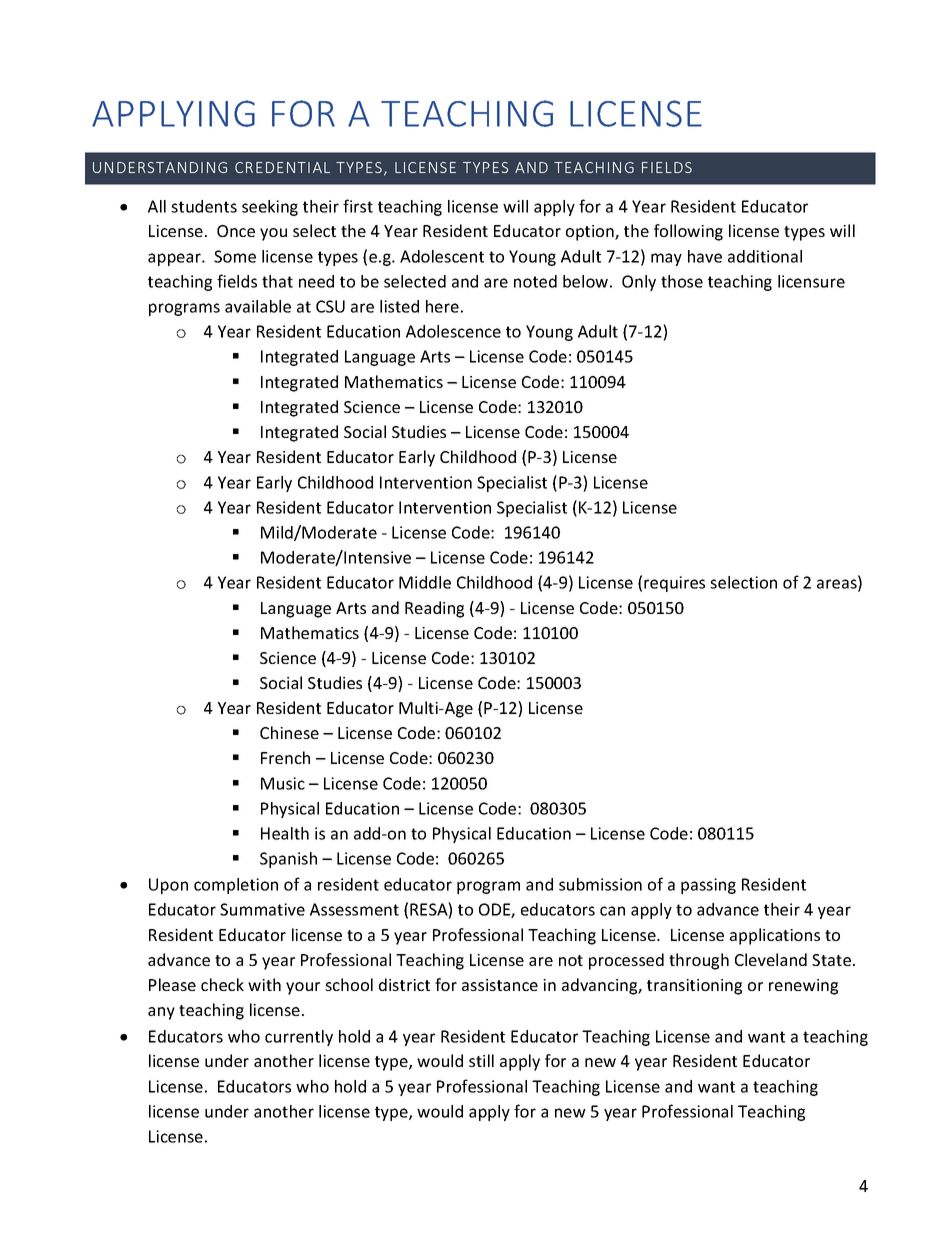  I want to click on still, so click(481, 1060).
